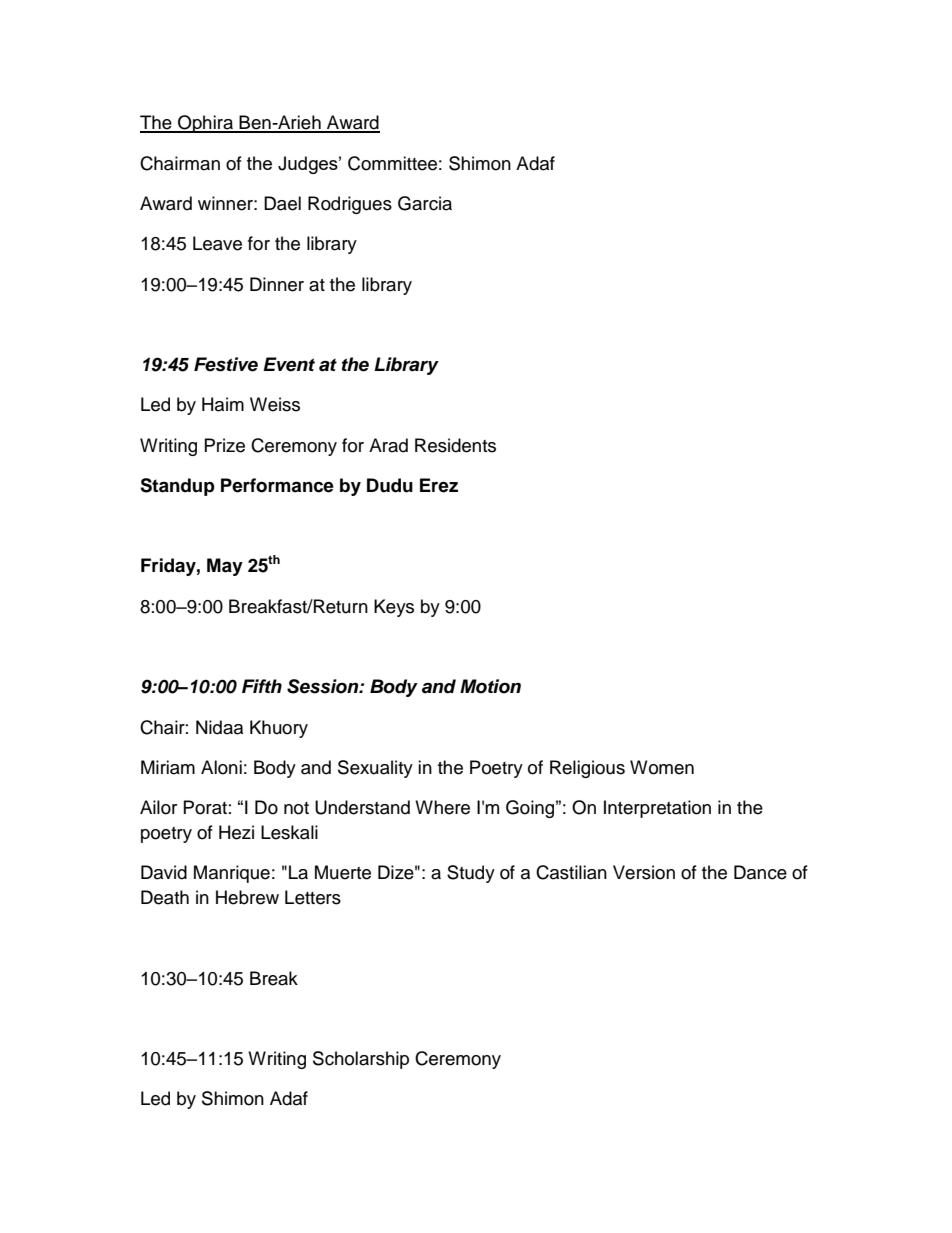 The image size is (952, 1233). Describe the element at coordinates (361, 1060) in the screenshot. I see `Scholarship` at that location.
